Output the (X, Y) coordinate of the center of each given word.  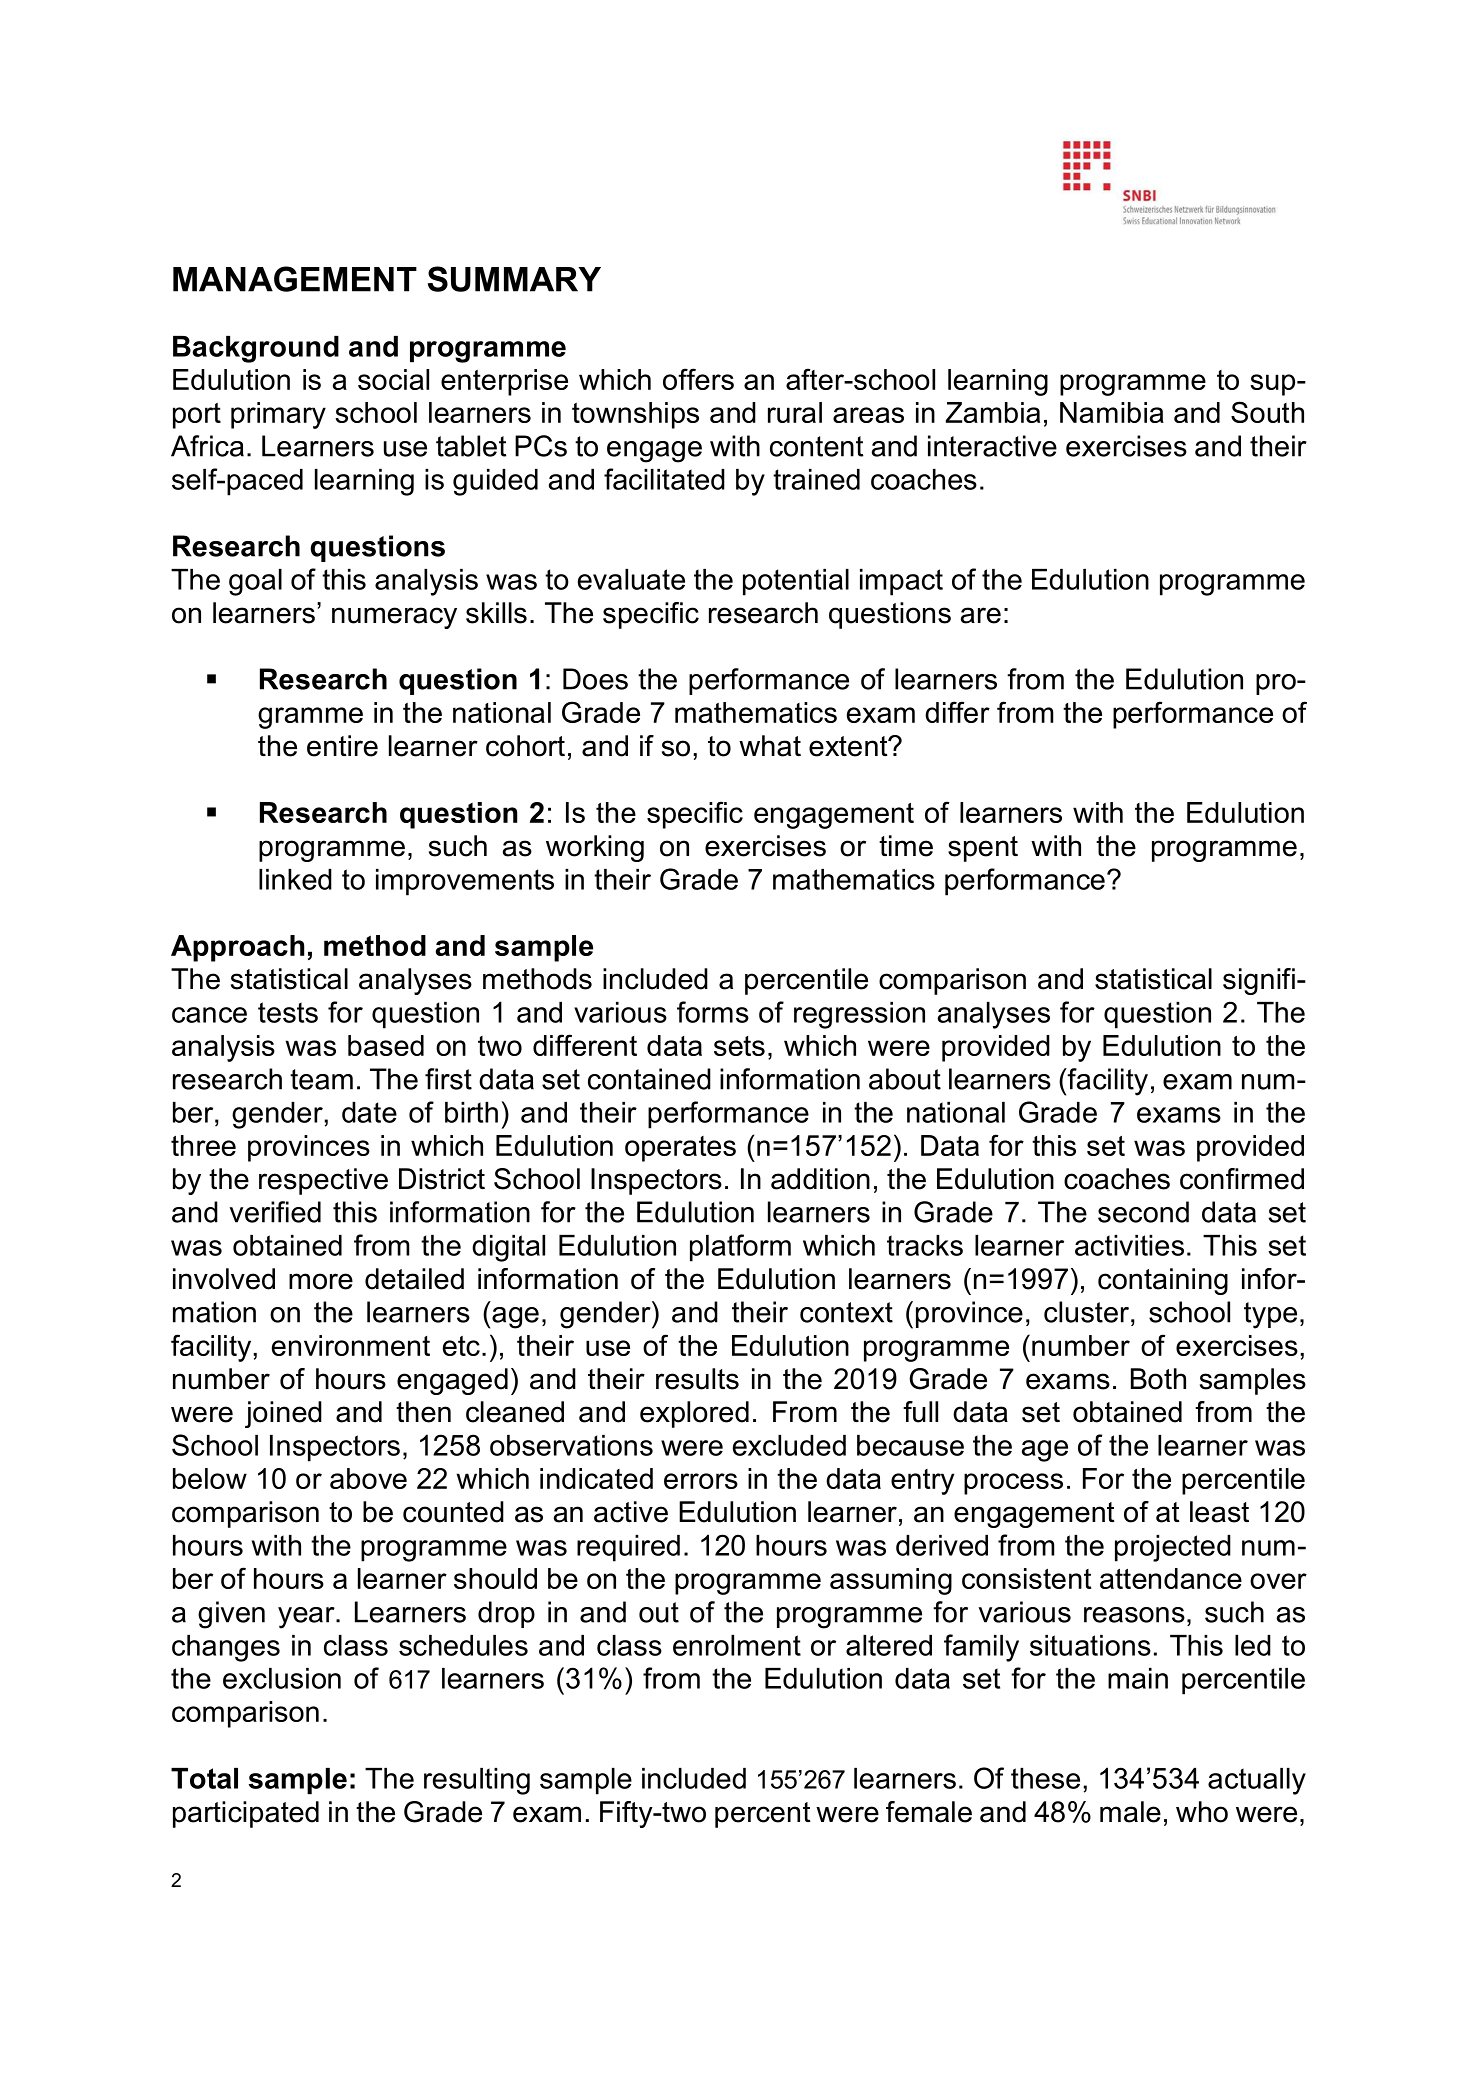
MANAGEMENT (295, 279)
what (770, 746)
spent (983, 849)
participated (246, 1814)
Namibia (1112, 412)
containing (1163, 1281)
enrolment (737, 1645)
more (321, 1281)
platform (740, 1248)
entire (342, 746)
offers (698, 379)
